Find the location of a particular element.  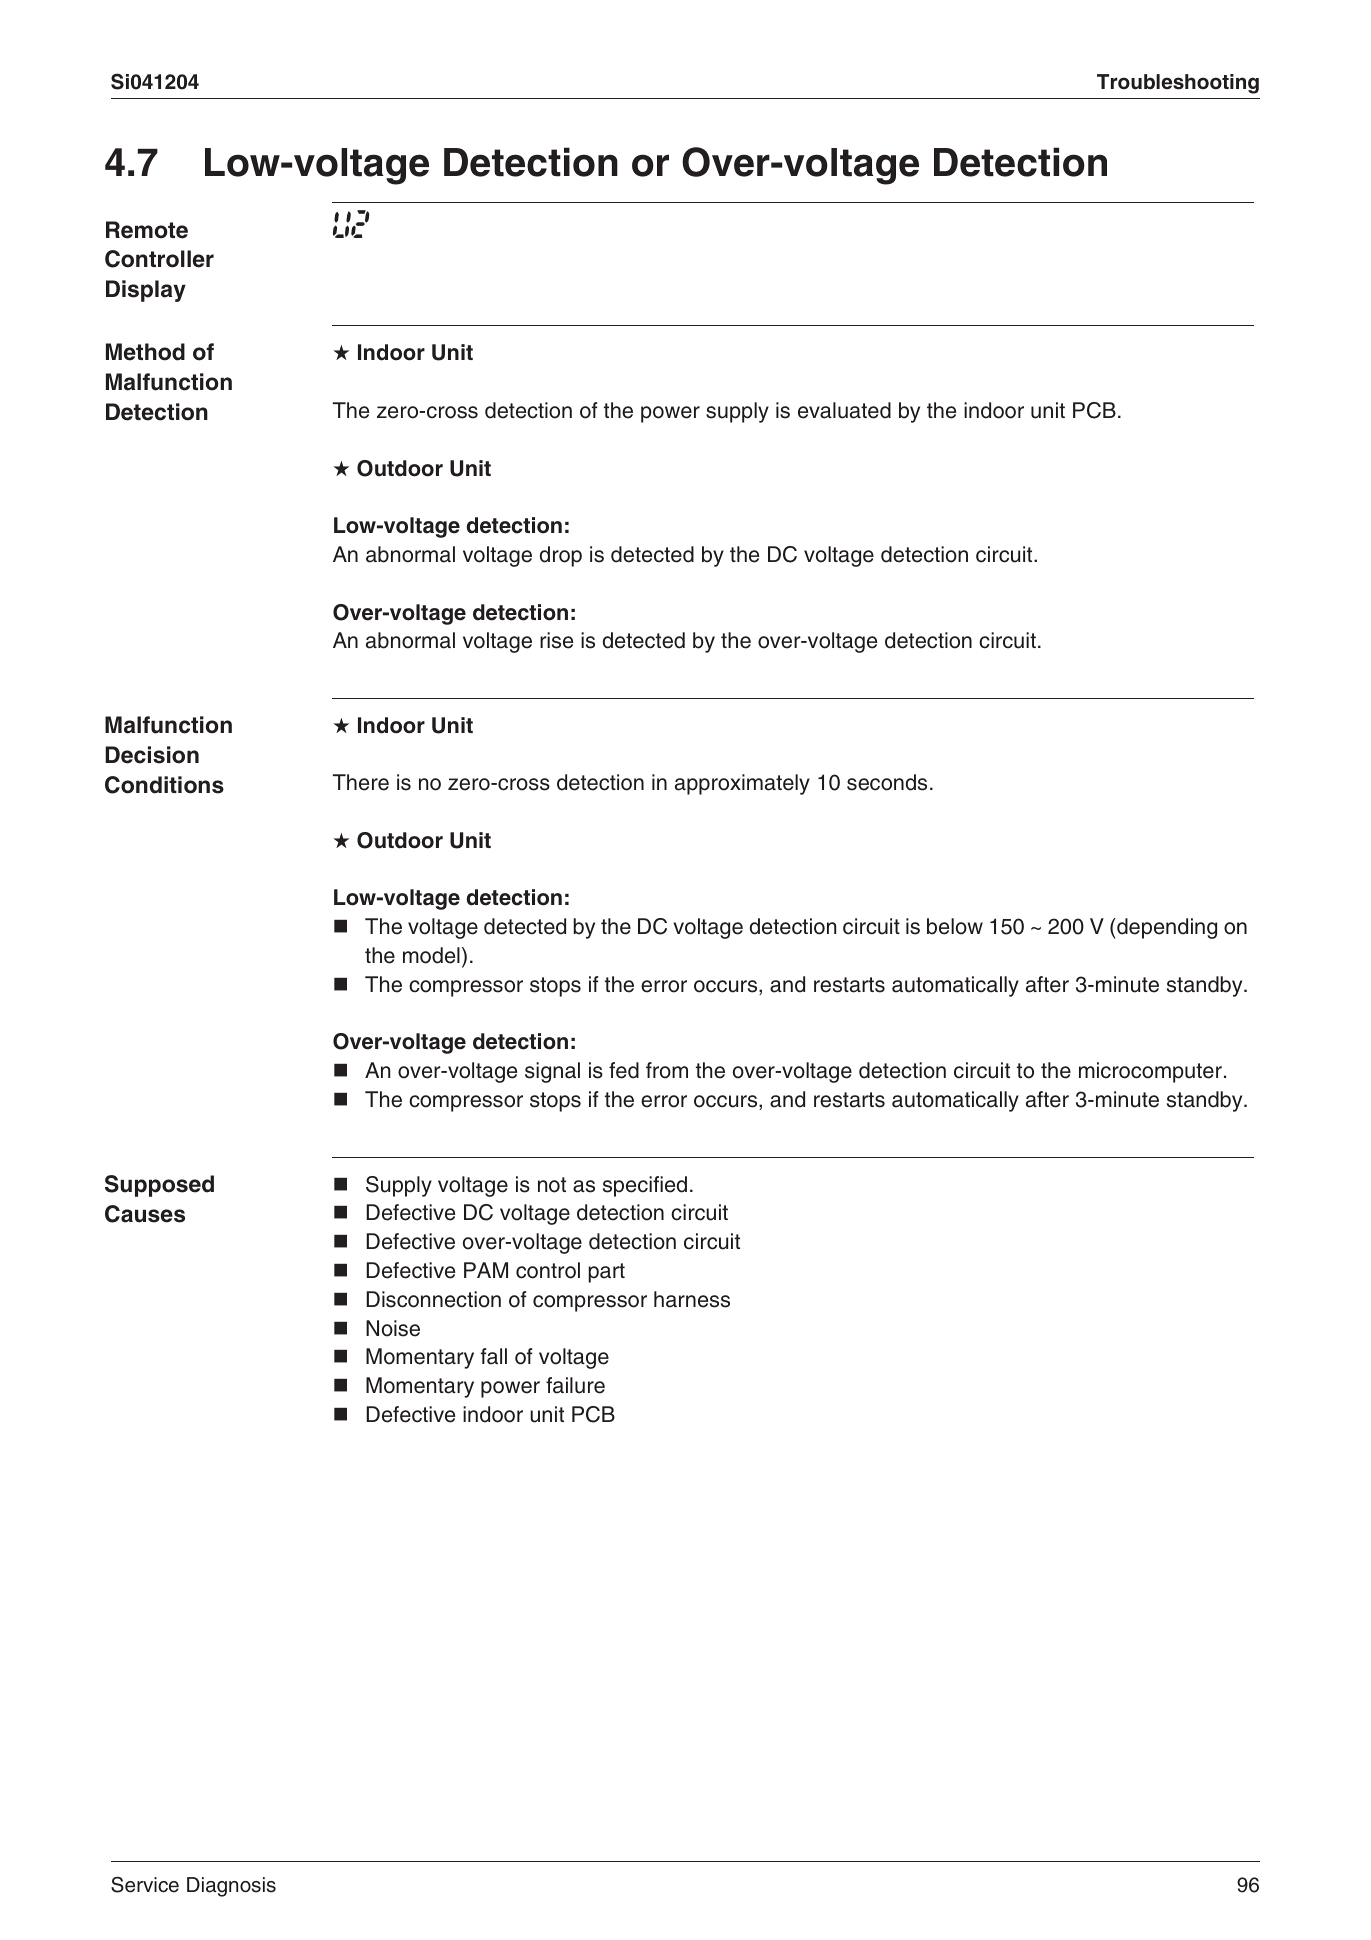

There is located at coordinates (361, 782).
